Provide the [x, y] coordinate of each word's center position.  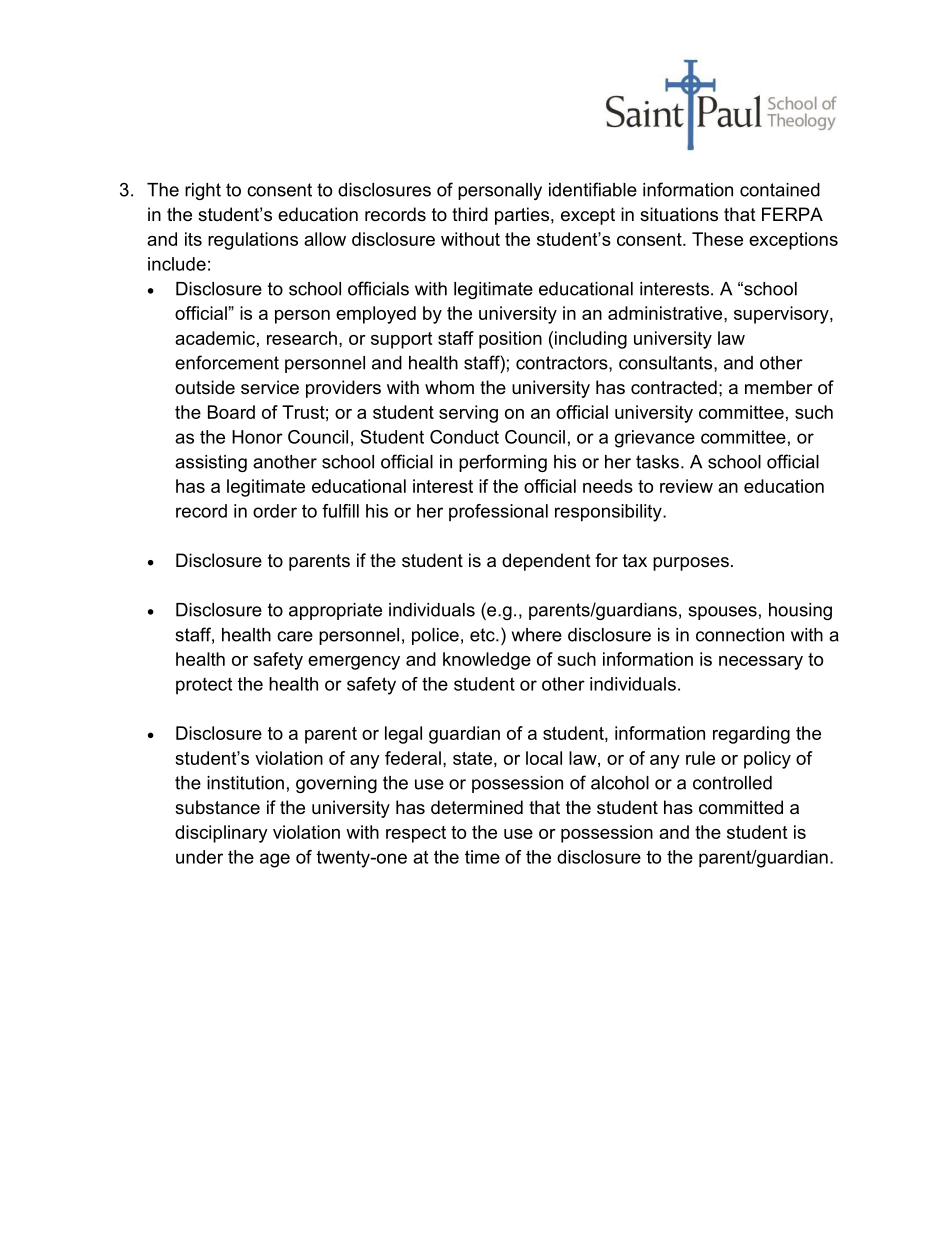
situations [679, 214]
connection [740, 635]
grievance [655, 439]
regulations [253, 241]
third [470, 214]
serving [468, 414]
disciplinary [221, 834]
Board [231, 412]
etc [483, 635]
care [295, 636]
